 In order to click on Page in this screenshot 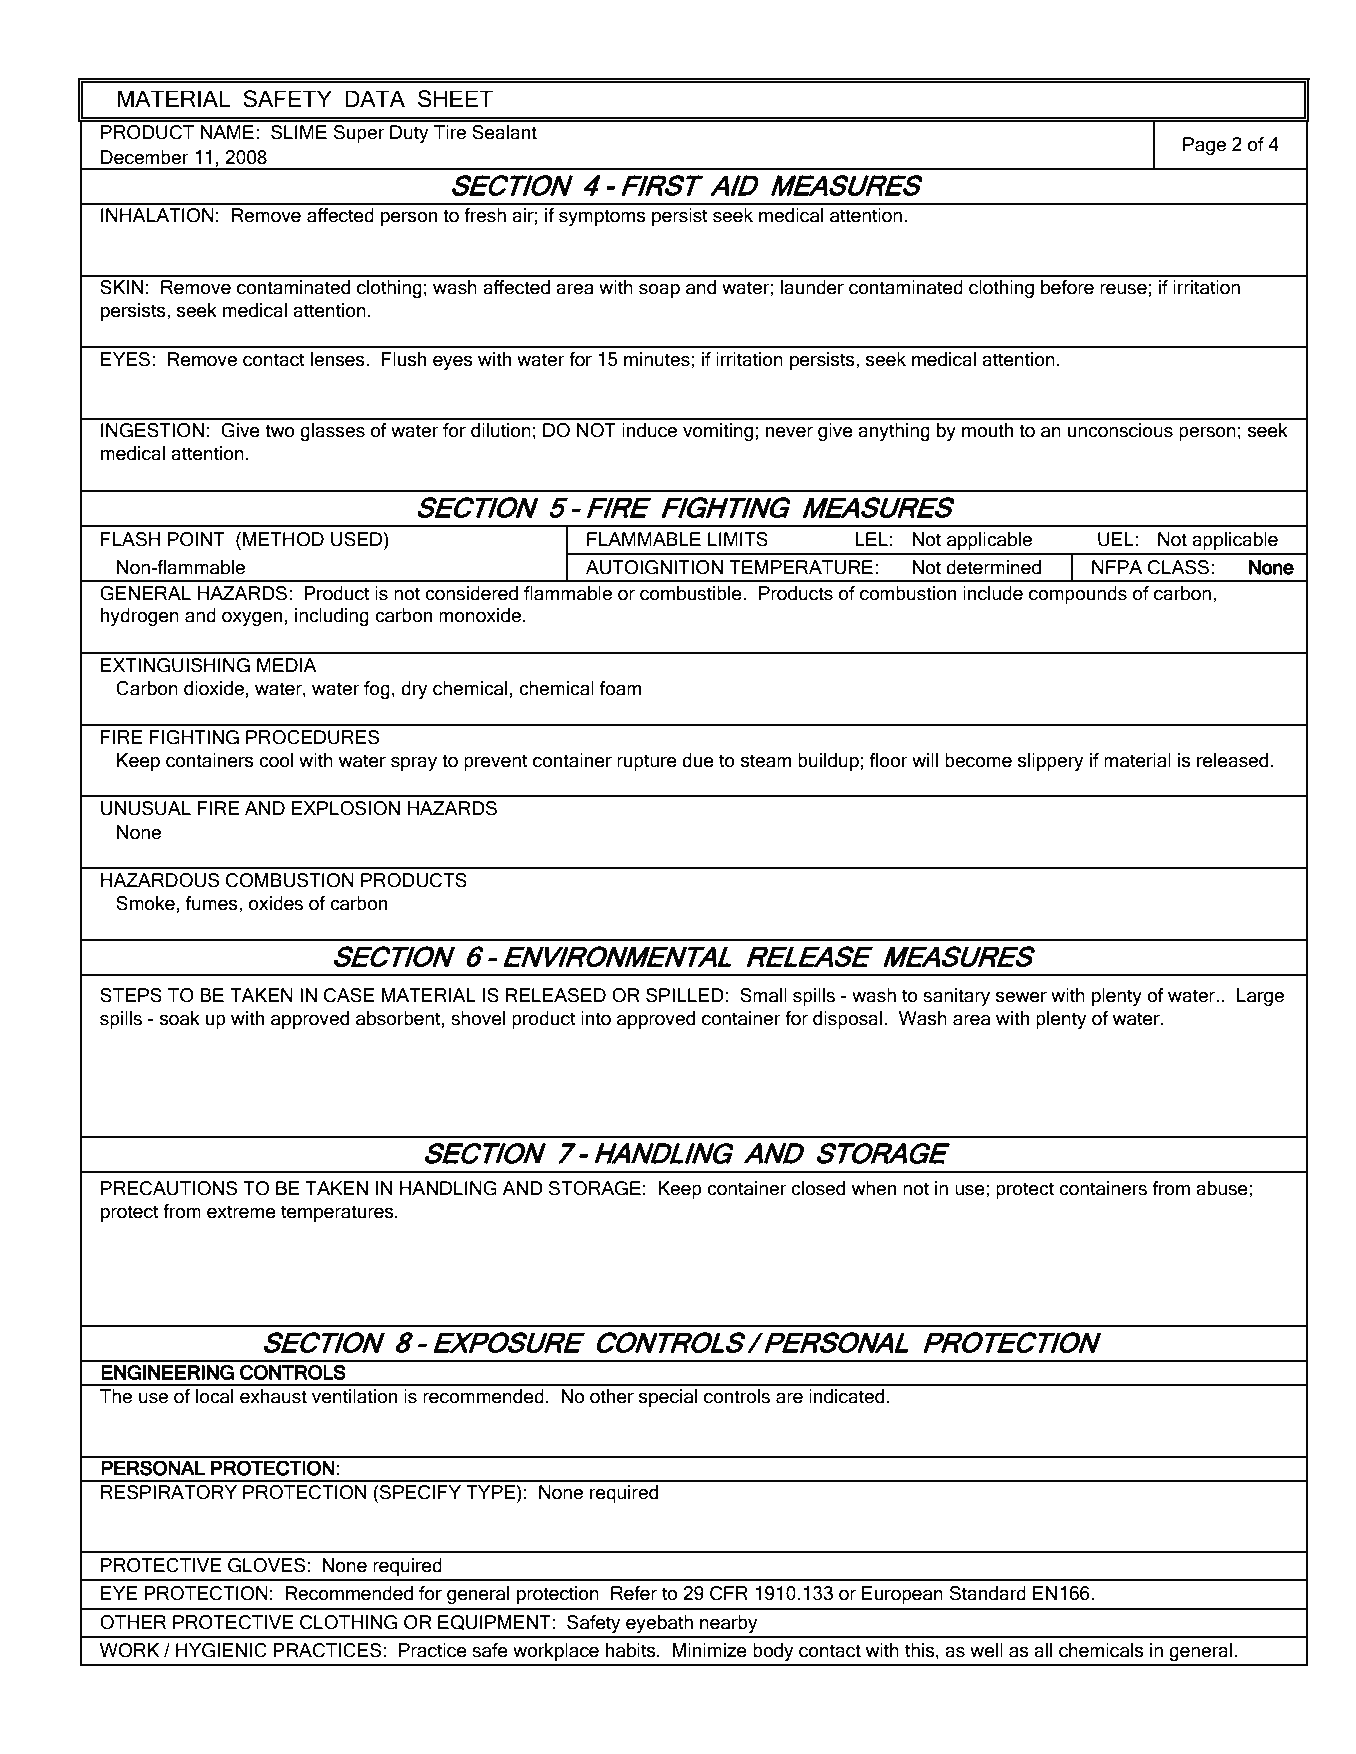, I will do `click(1204, 146)`.
